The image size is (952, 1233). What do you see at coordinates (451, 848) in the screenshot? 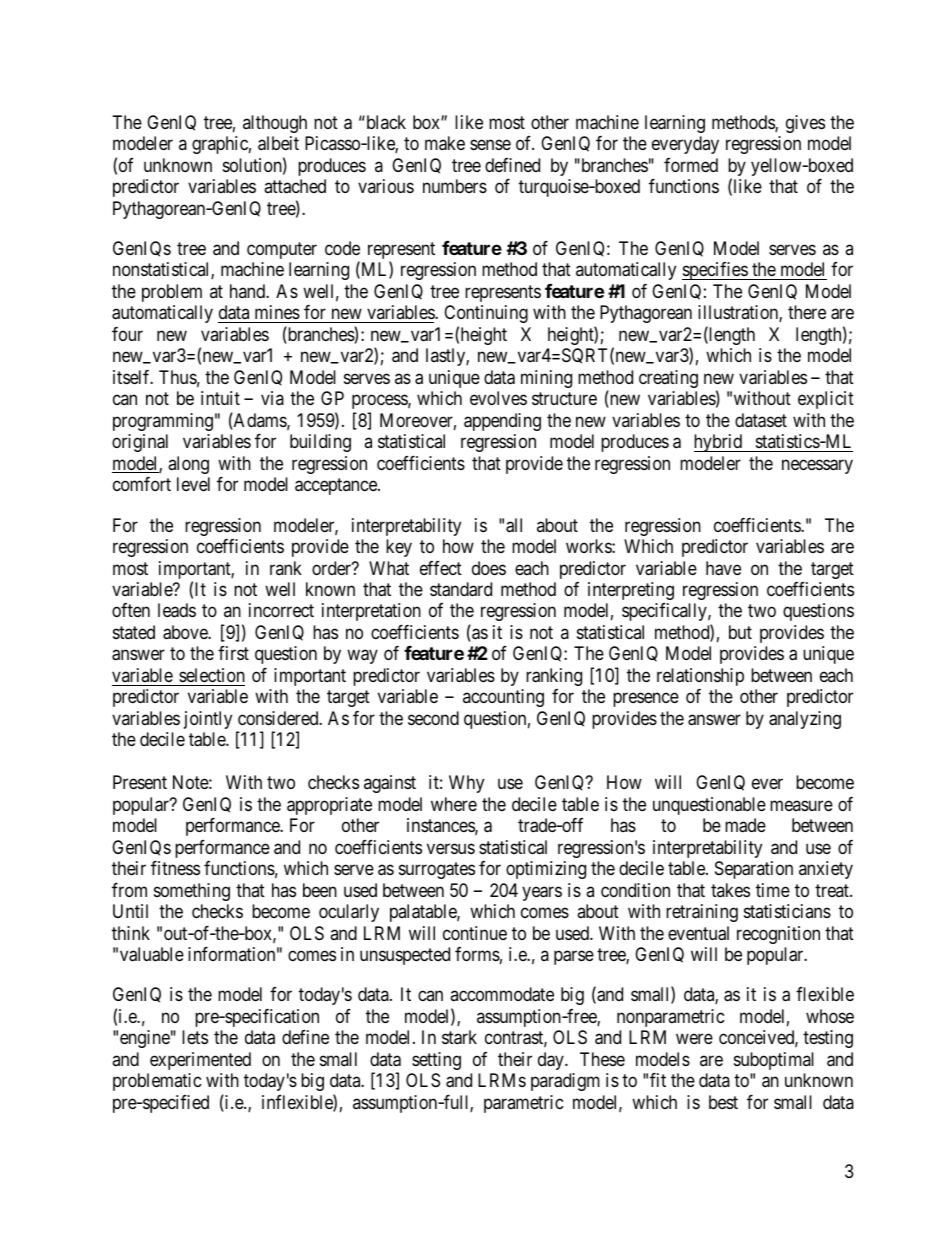
I see `versus` at bounding box center [451, 848].
